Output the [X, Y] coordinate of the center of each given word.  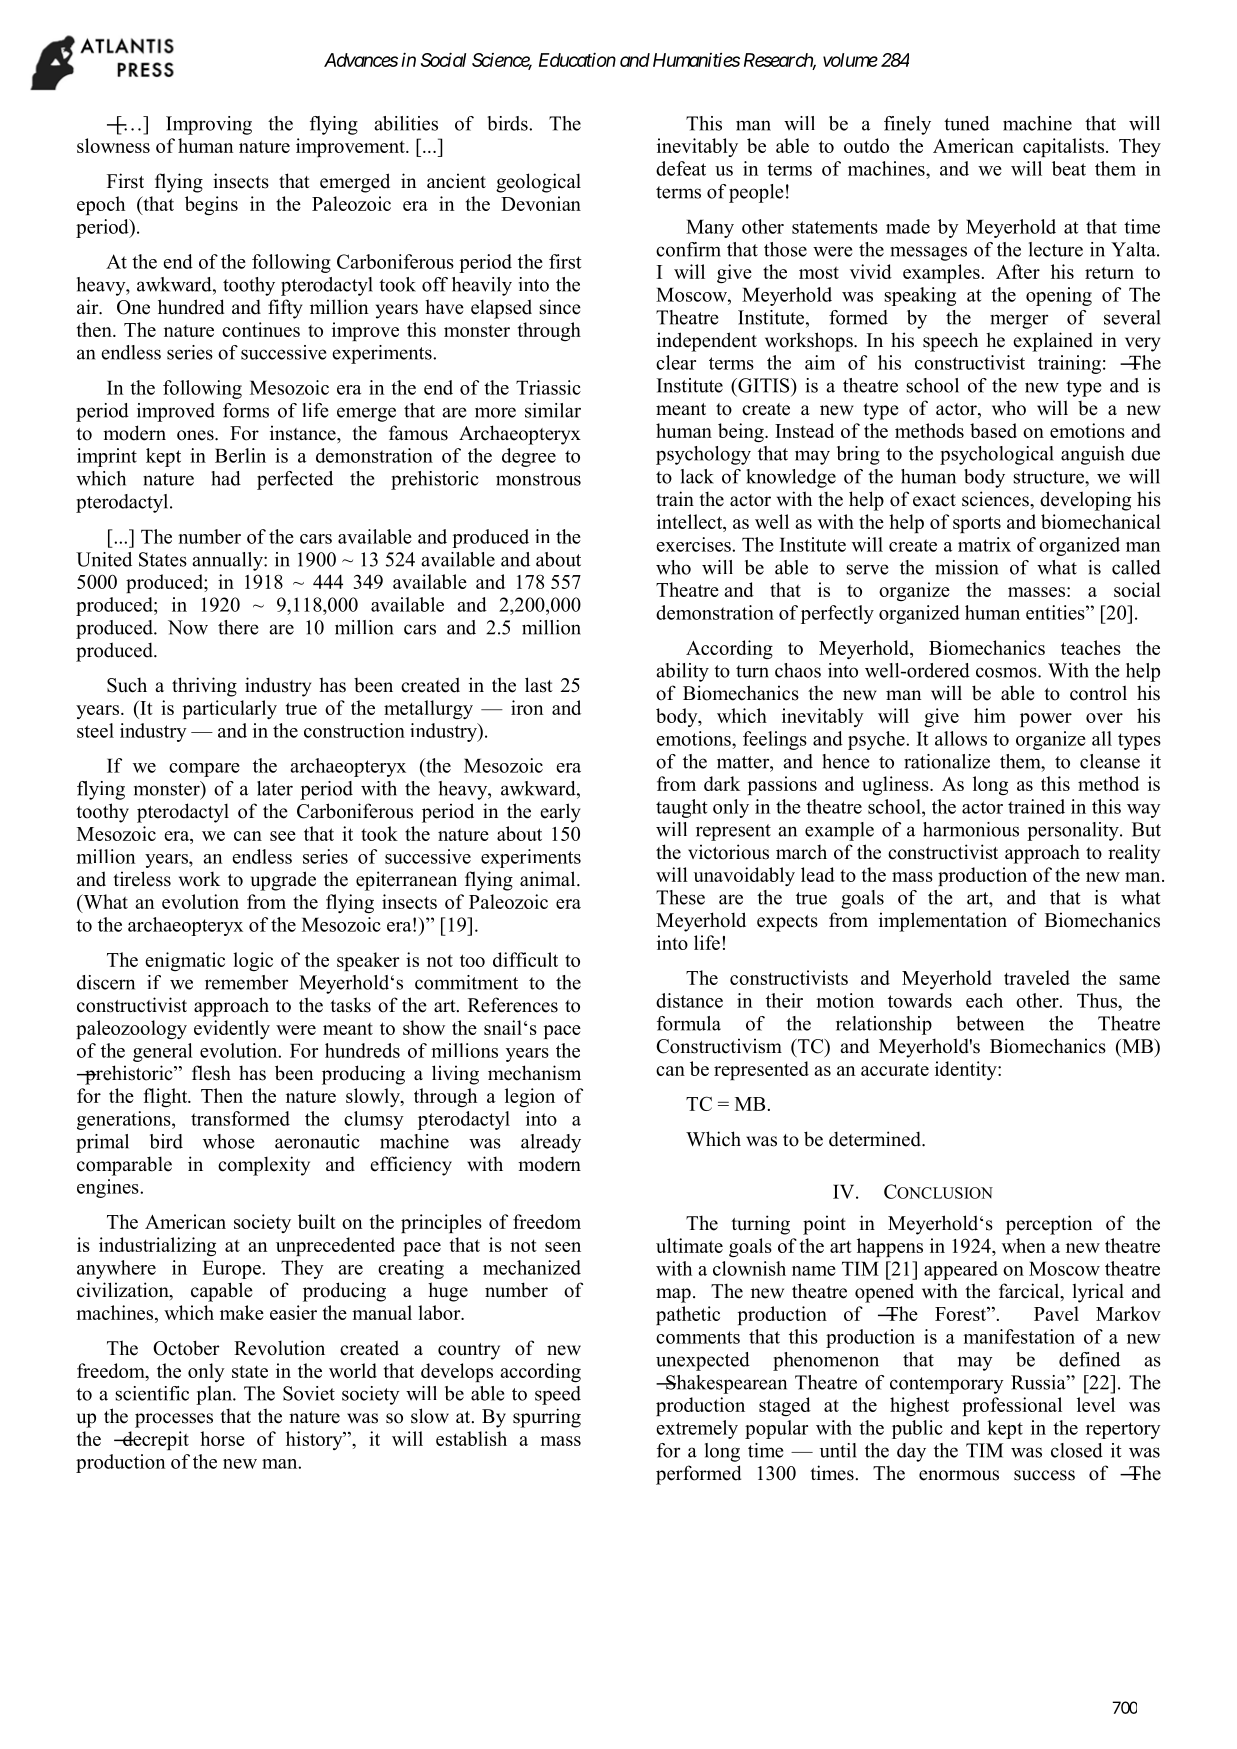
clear [676, 362]
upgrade [283, 881]
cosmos [1007, 672]
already [551, 1143]
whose [228, 1141]
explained [1053, 342]
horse [222, 1438]
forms [246, 410]
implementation [943, 922]
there [238, 627]
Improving [209, 125]
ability [682, 672]
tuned [967, 123]
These [680, 897]
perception [1049, 1225]
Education [577, 60]
